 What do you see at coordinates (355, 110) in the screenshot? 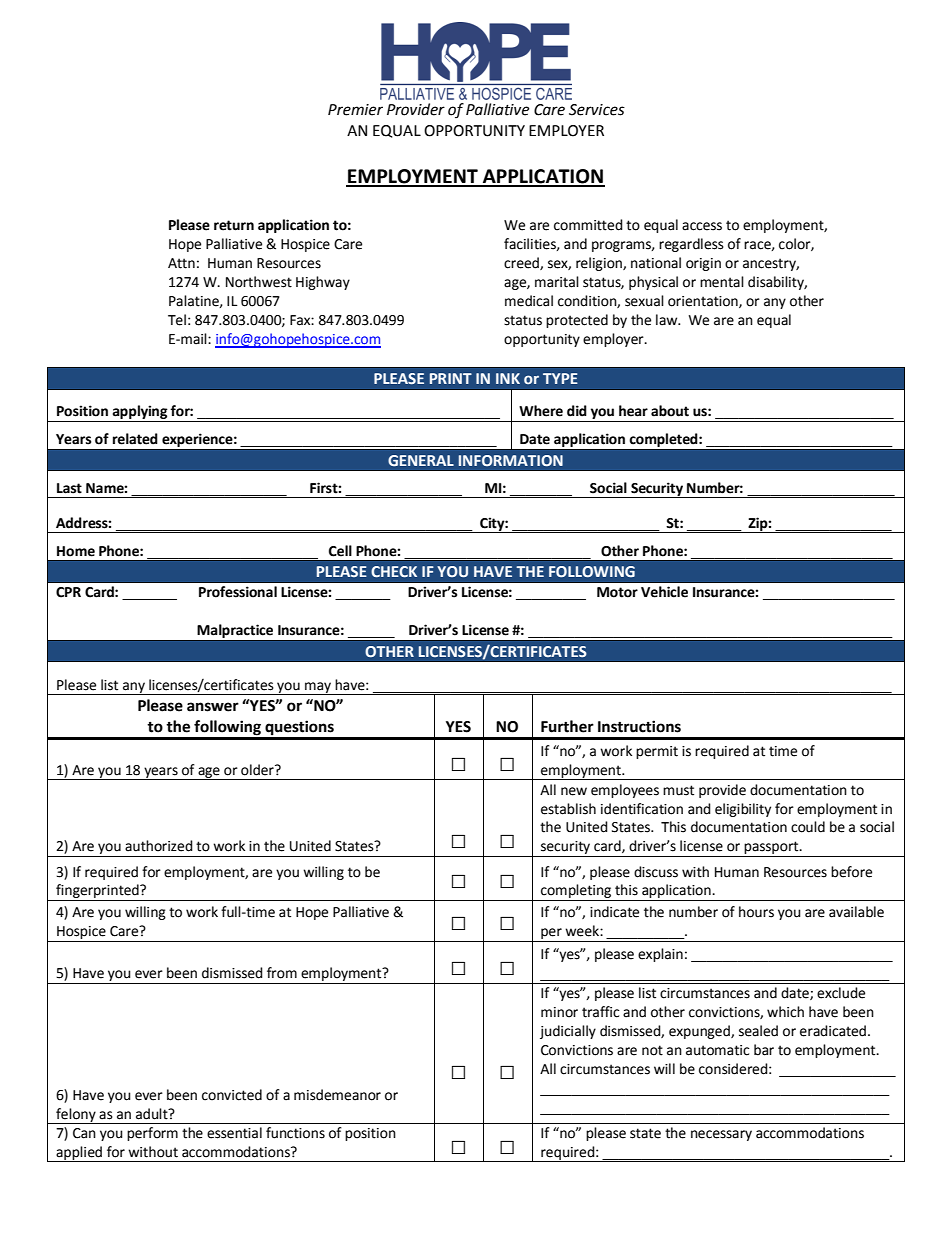
I see `Premier` at bounding box center [355, 110].
